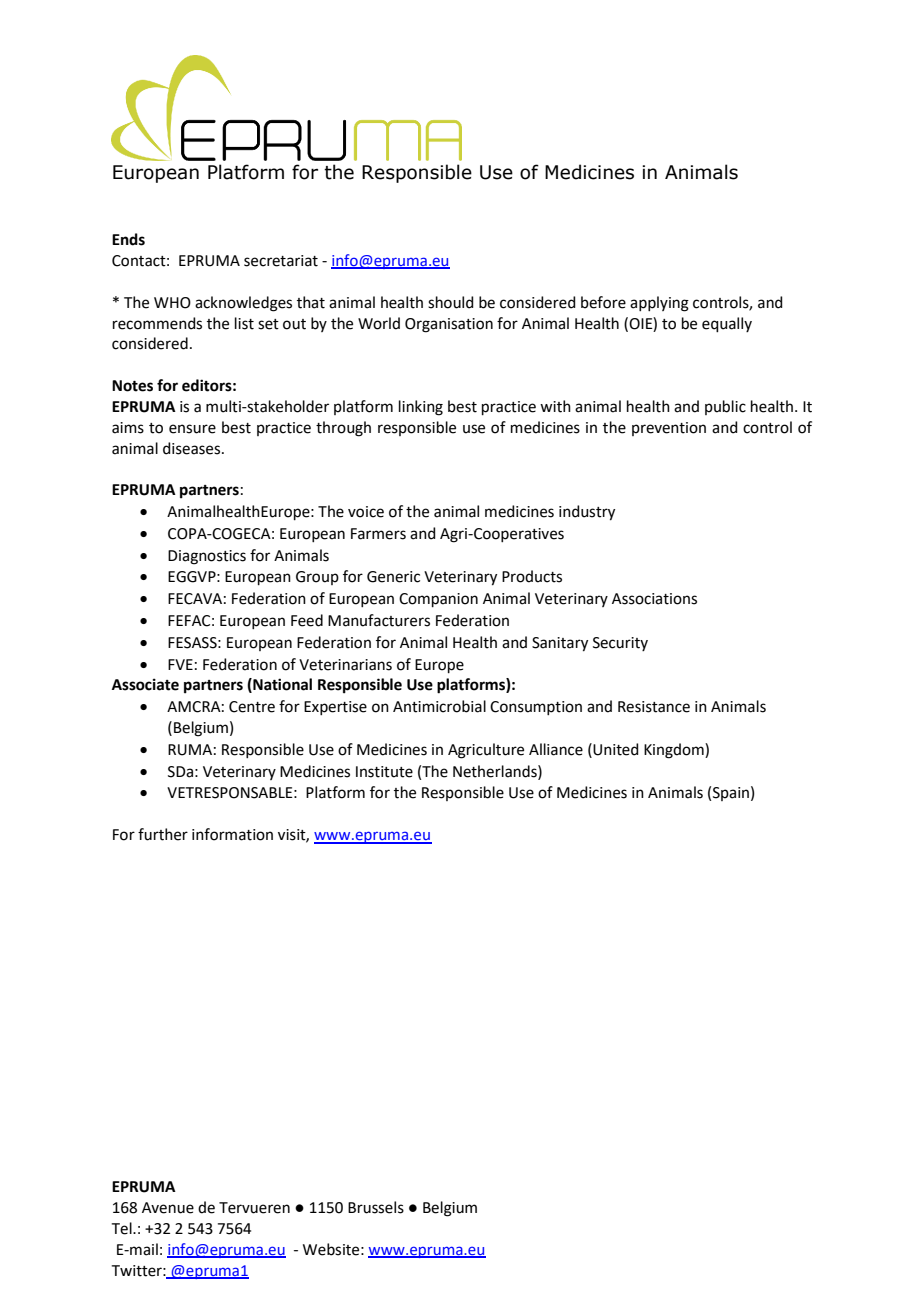 The width and height of the screenshot is (924, 1308). I want to click on Avenue, so click(168, 1208).
